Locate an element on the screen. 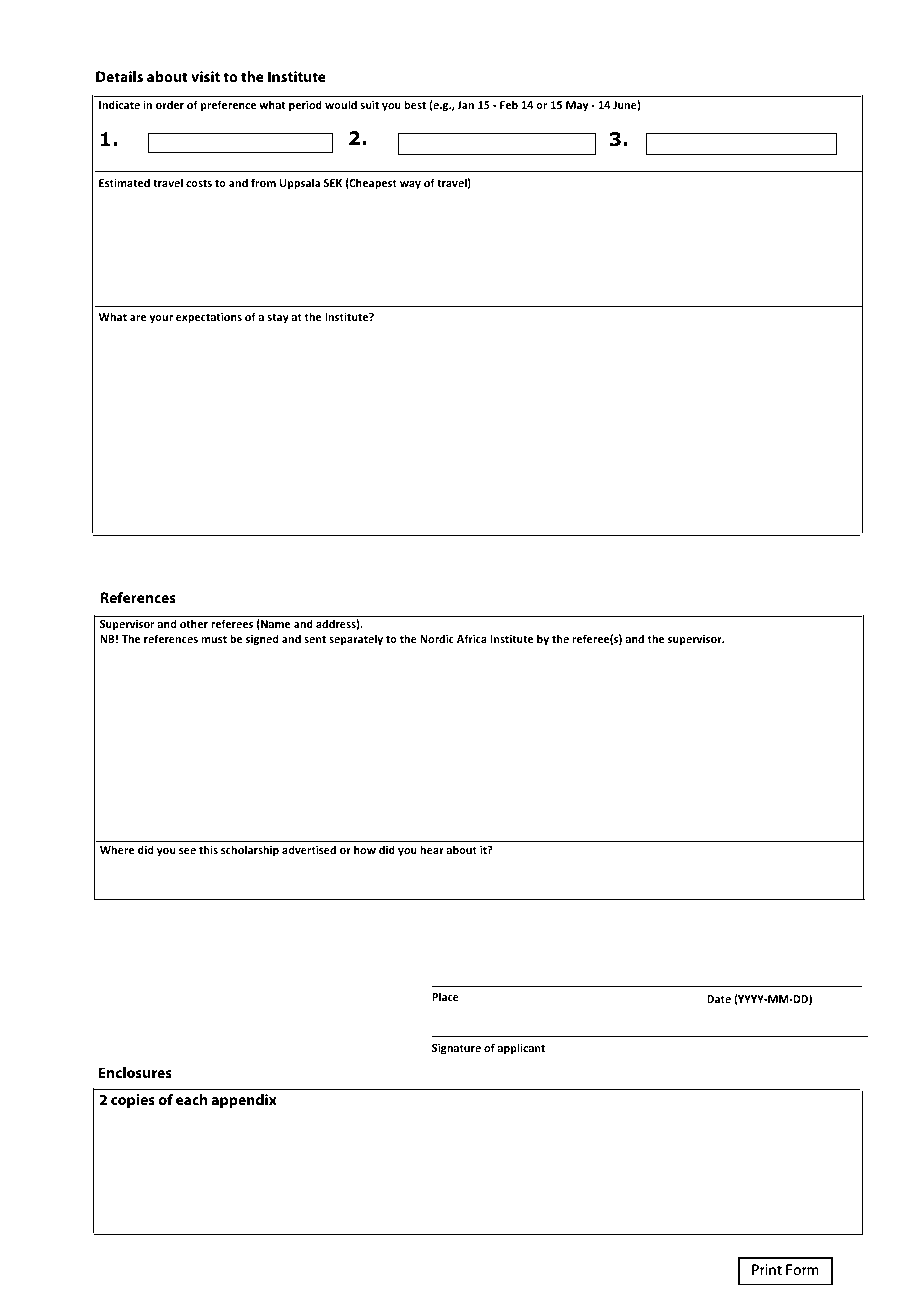 This screenshot has width=924, height=1309. order is located at coordinates (170, 104).
